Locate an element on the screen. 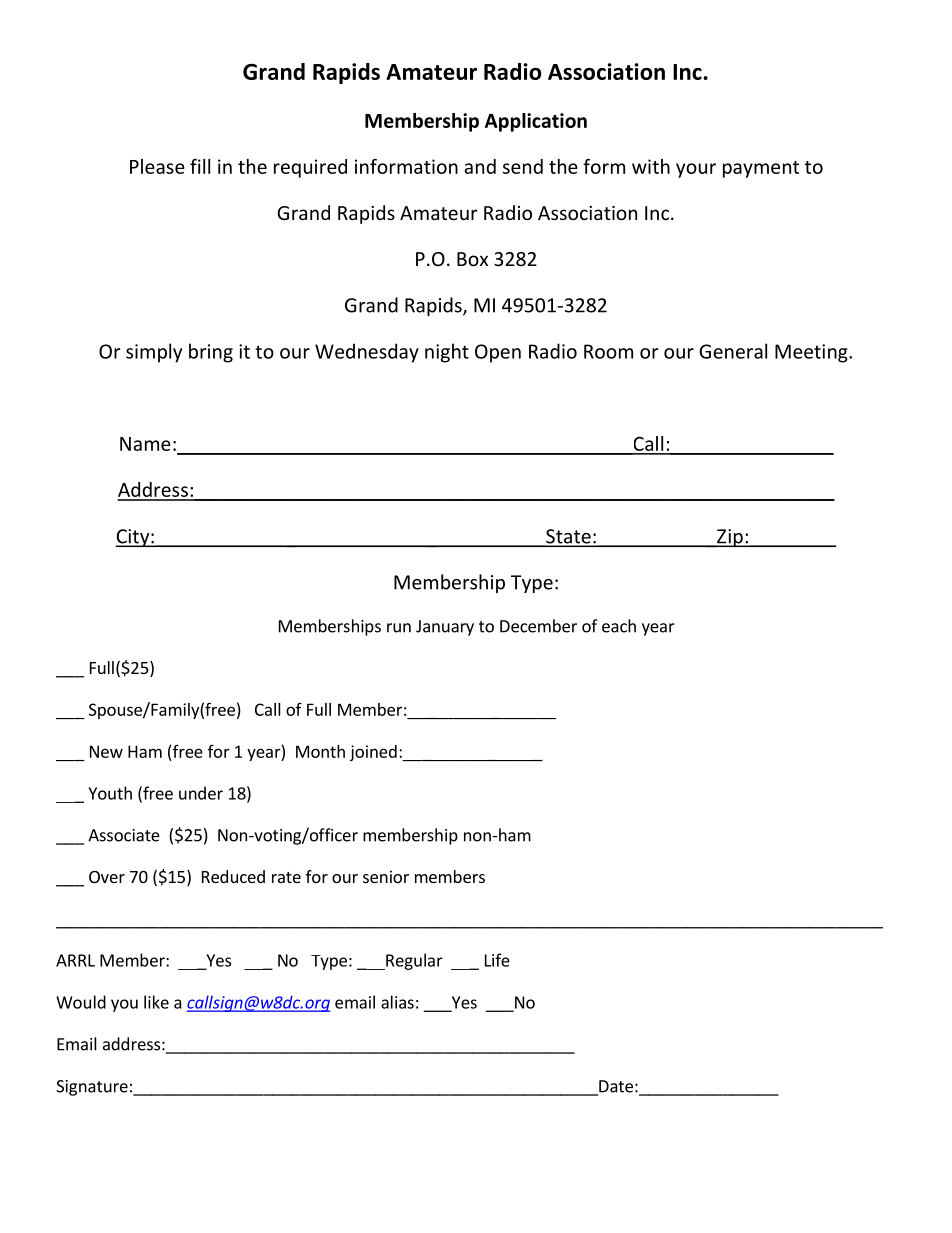 This screenshot has height=1233, width=952. your is located at coordinates (696, 170).
